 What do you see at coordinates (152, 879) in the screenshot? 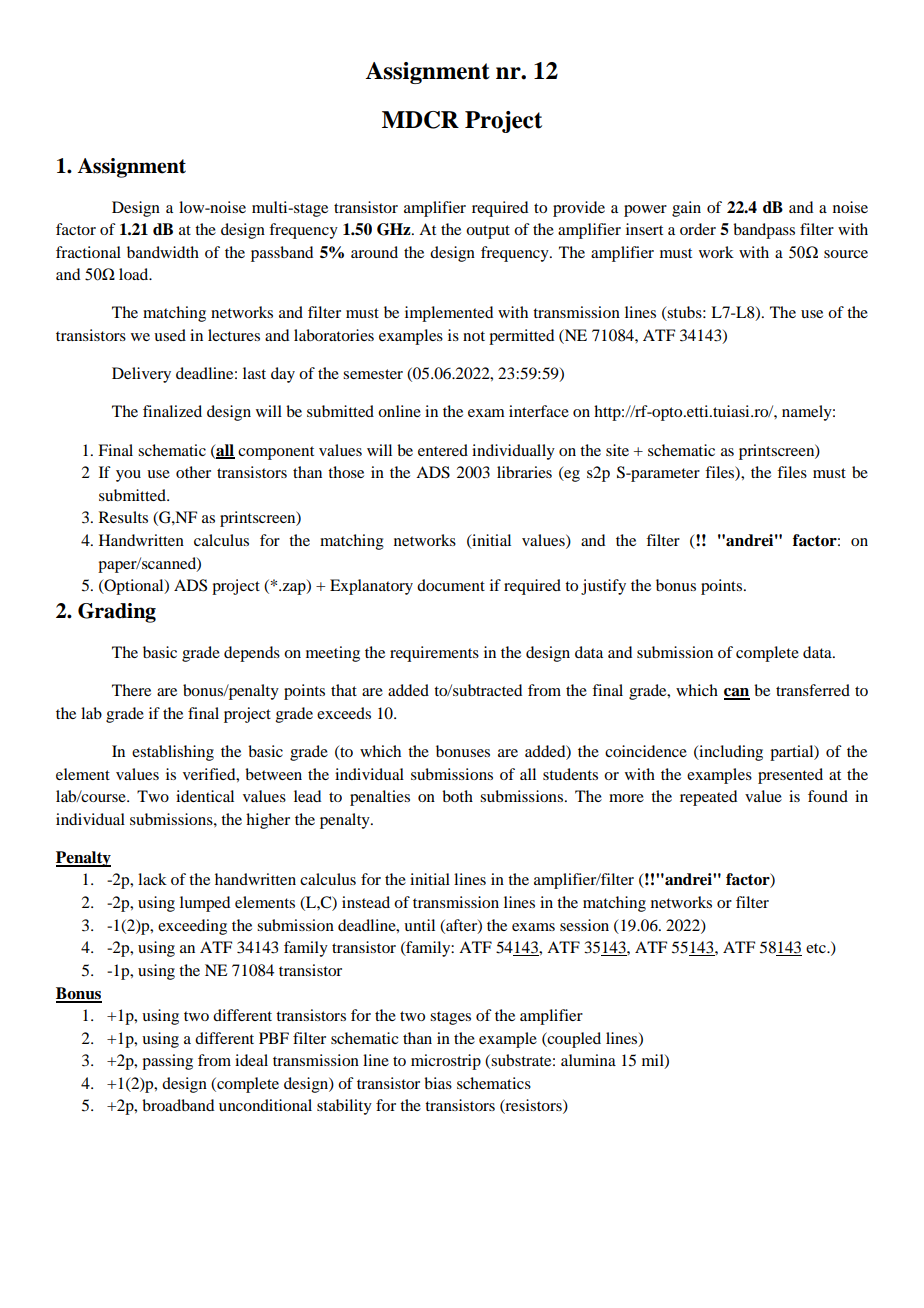
I see `lack` at bounding box center [152, 879].
